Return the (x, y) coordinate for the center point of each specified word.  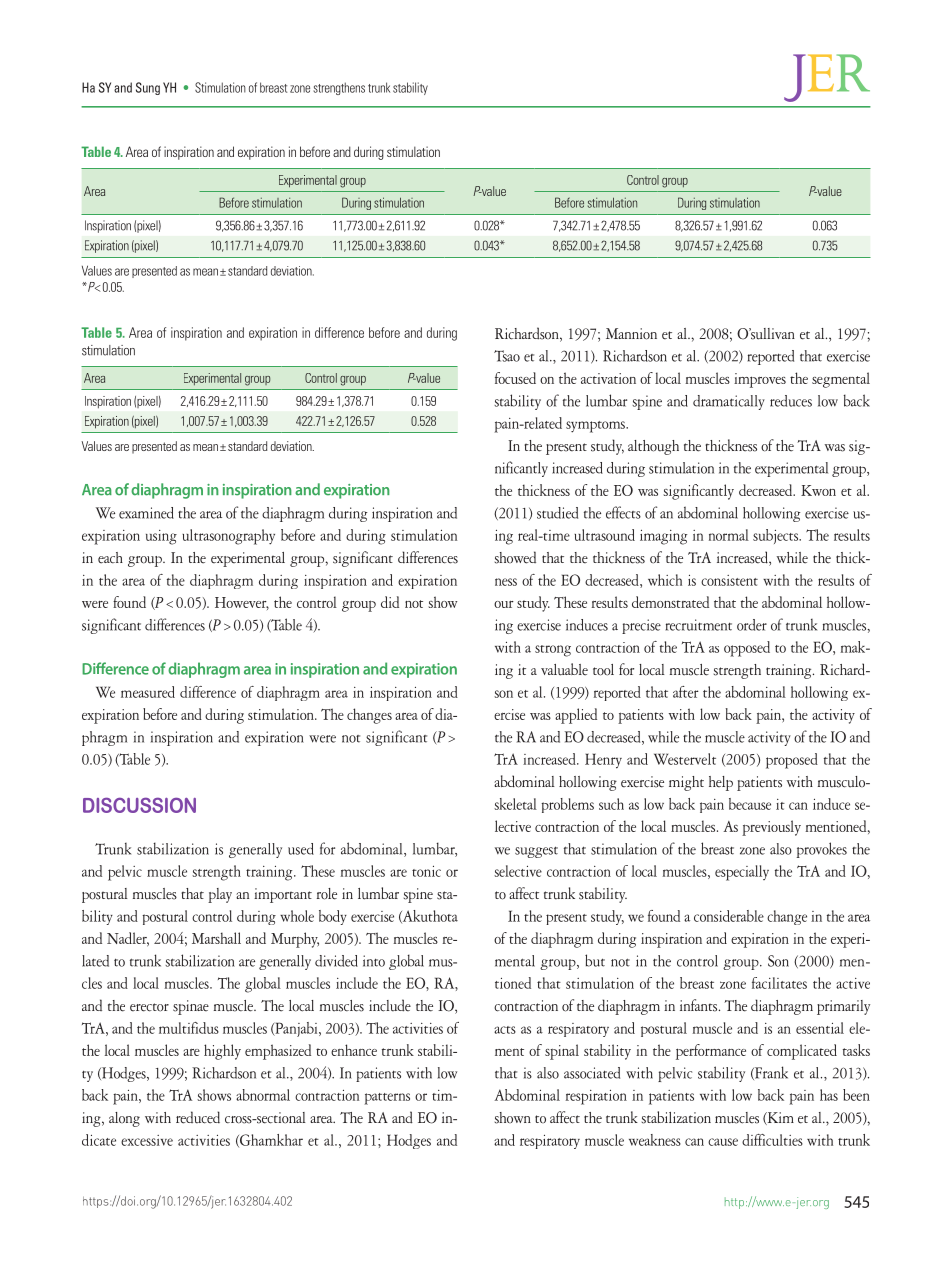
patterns (387, 1099)
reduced (198, 1117)
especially (742, 873)
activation (608, 378)
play (220, 895)
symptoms (596, 427)
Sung (148, 88)
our (504, 604)
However (242, 603)
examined (146, 513)
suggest (536, 852)
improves (760, 380)
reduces (791, 401)
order (752, 625)
